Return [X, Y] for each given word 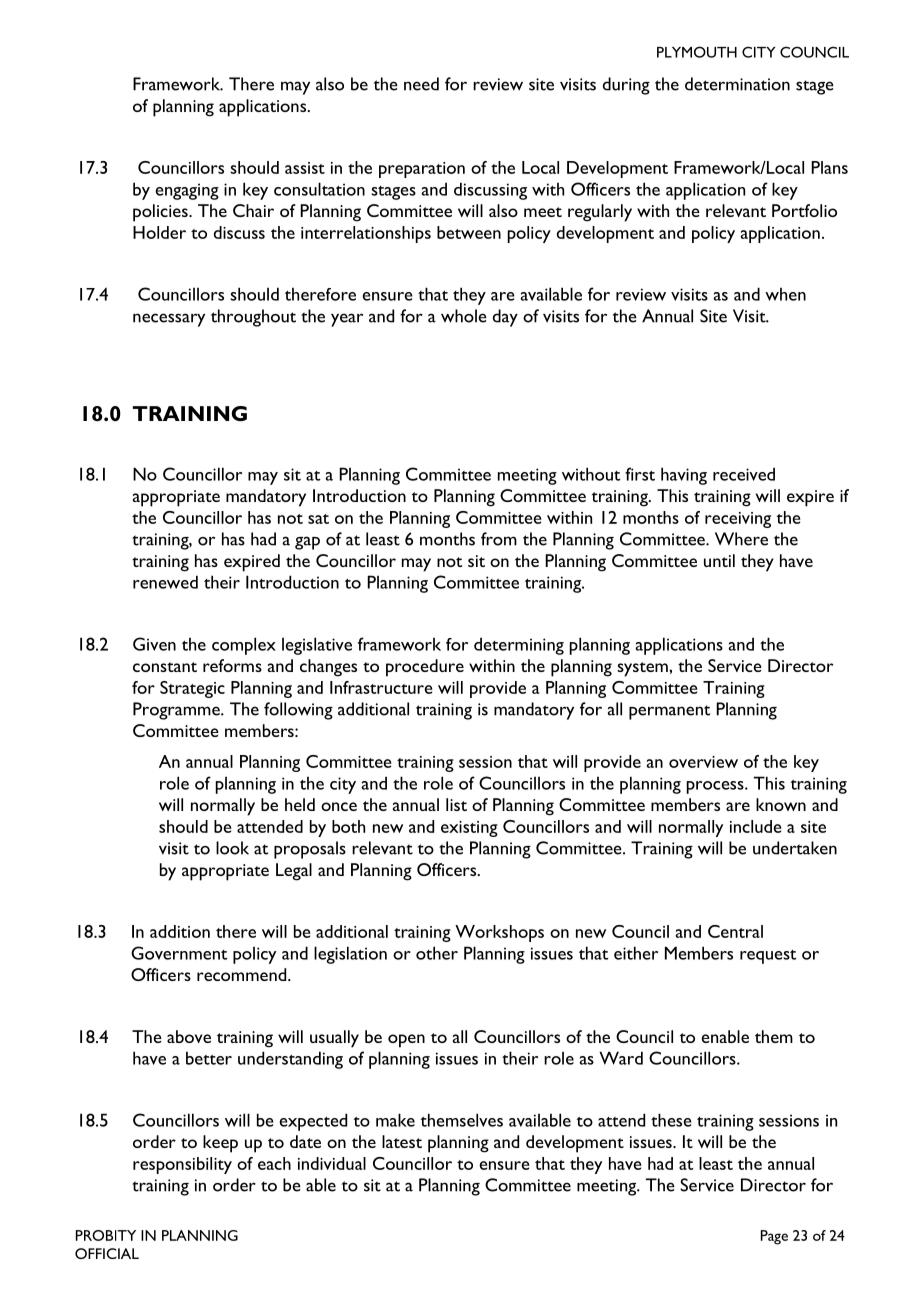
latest [402, 1141]
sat [318, 519]
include [755, 826]
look [232, 848]
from [499, 539]
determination [737, 84]
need [421, 84]
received [744, 474]
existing [469, 829]
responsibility [182, 1165]
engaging [187, 191]
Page [774, 1237]
